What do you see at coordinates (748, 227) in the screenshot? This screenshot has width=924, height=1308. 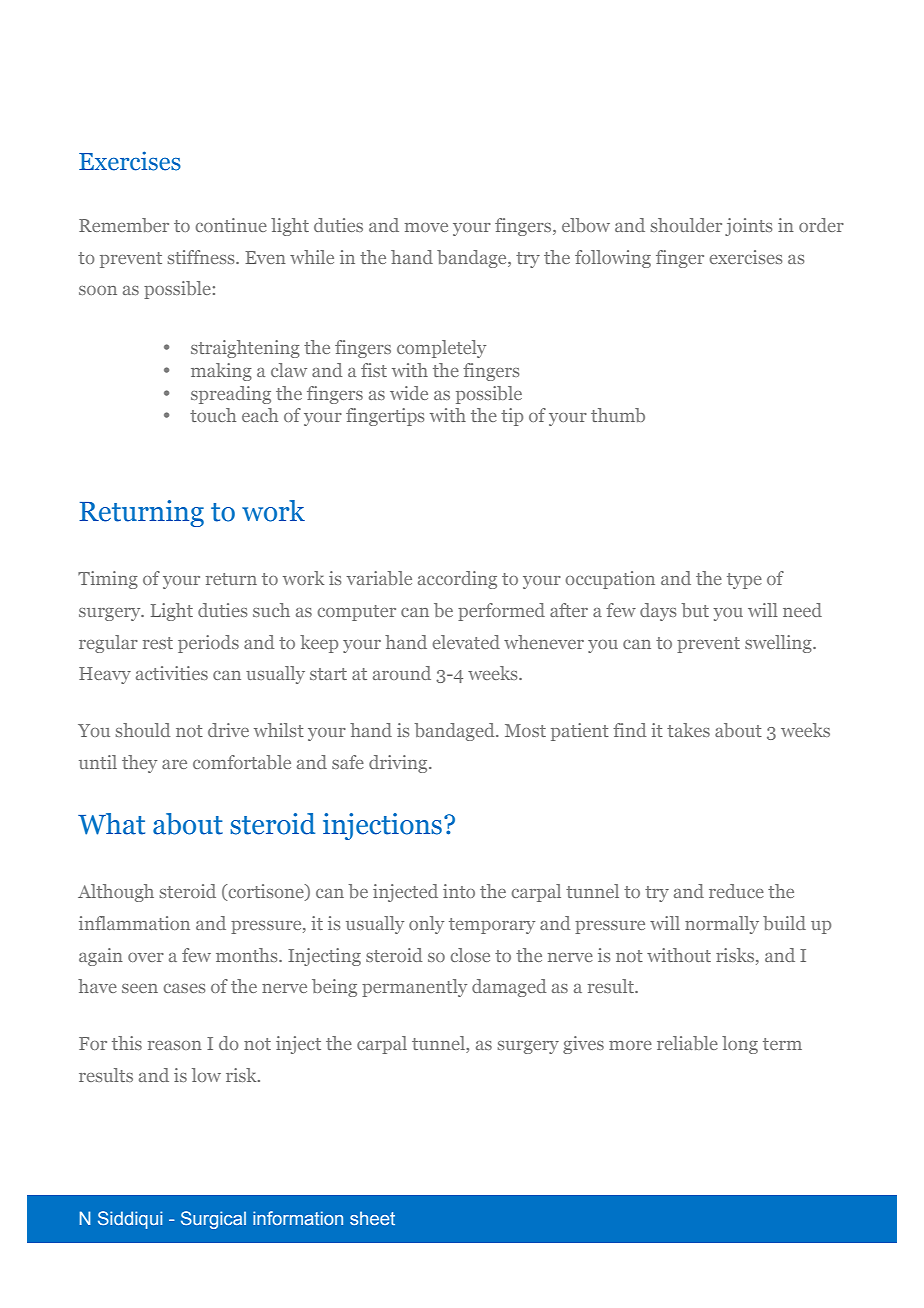 I see `joints` at bounding box center [748, 227].
